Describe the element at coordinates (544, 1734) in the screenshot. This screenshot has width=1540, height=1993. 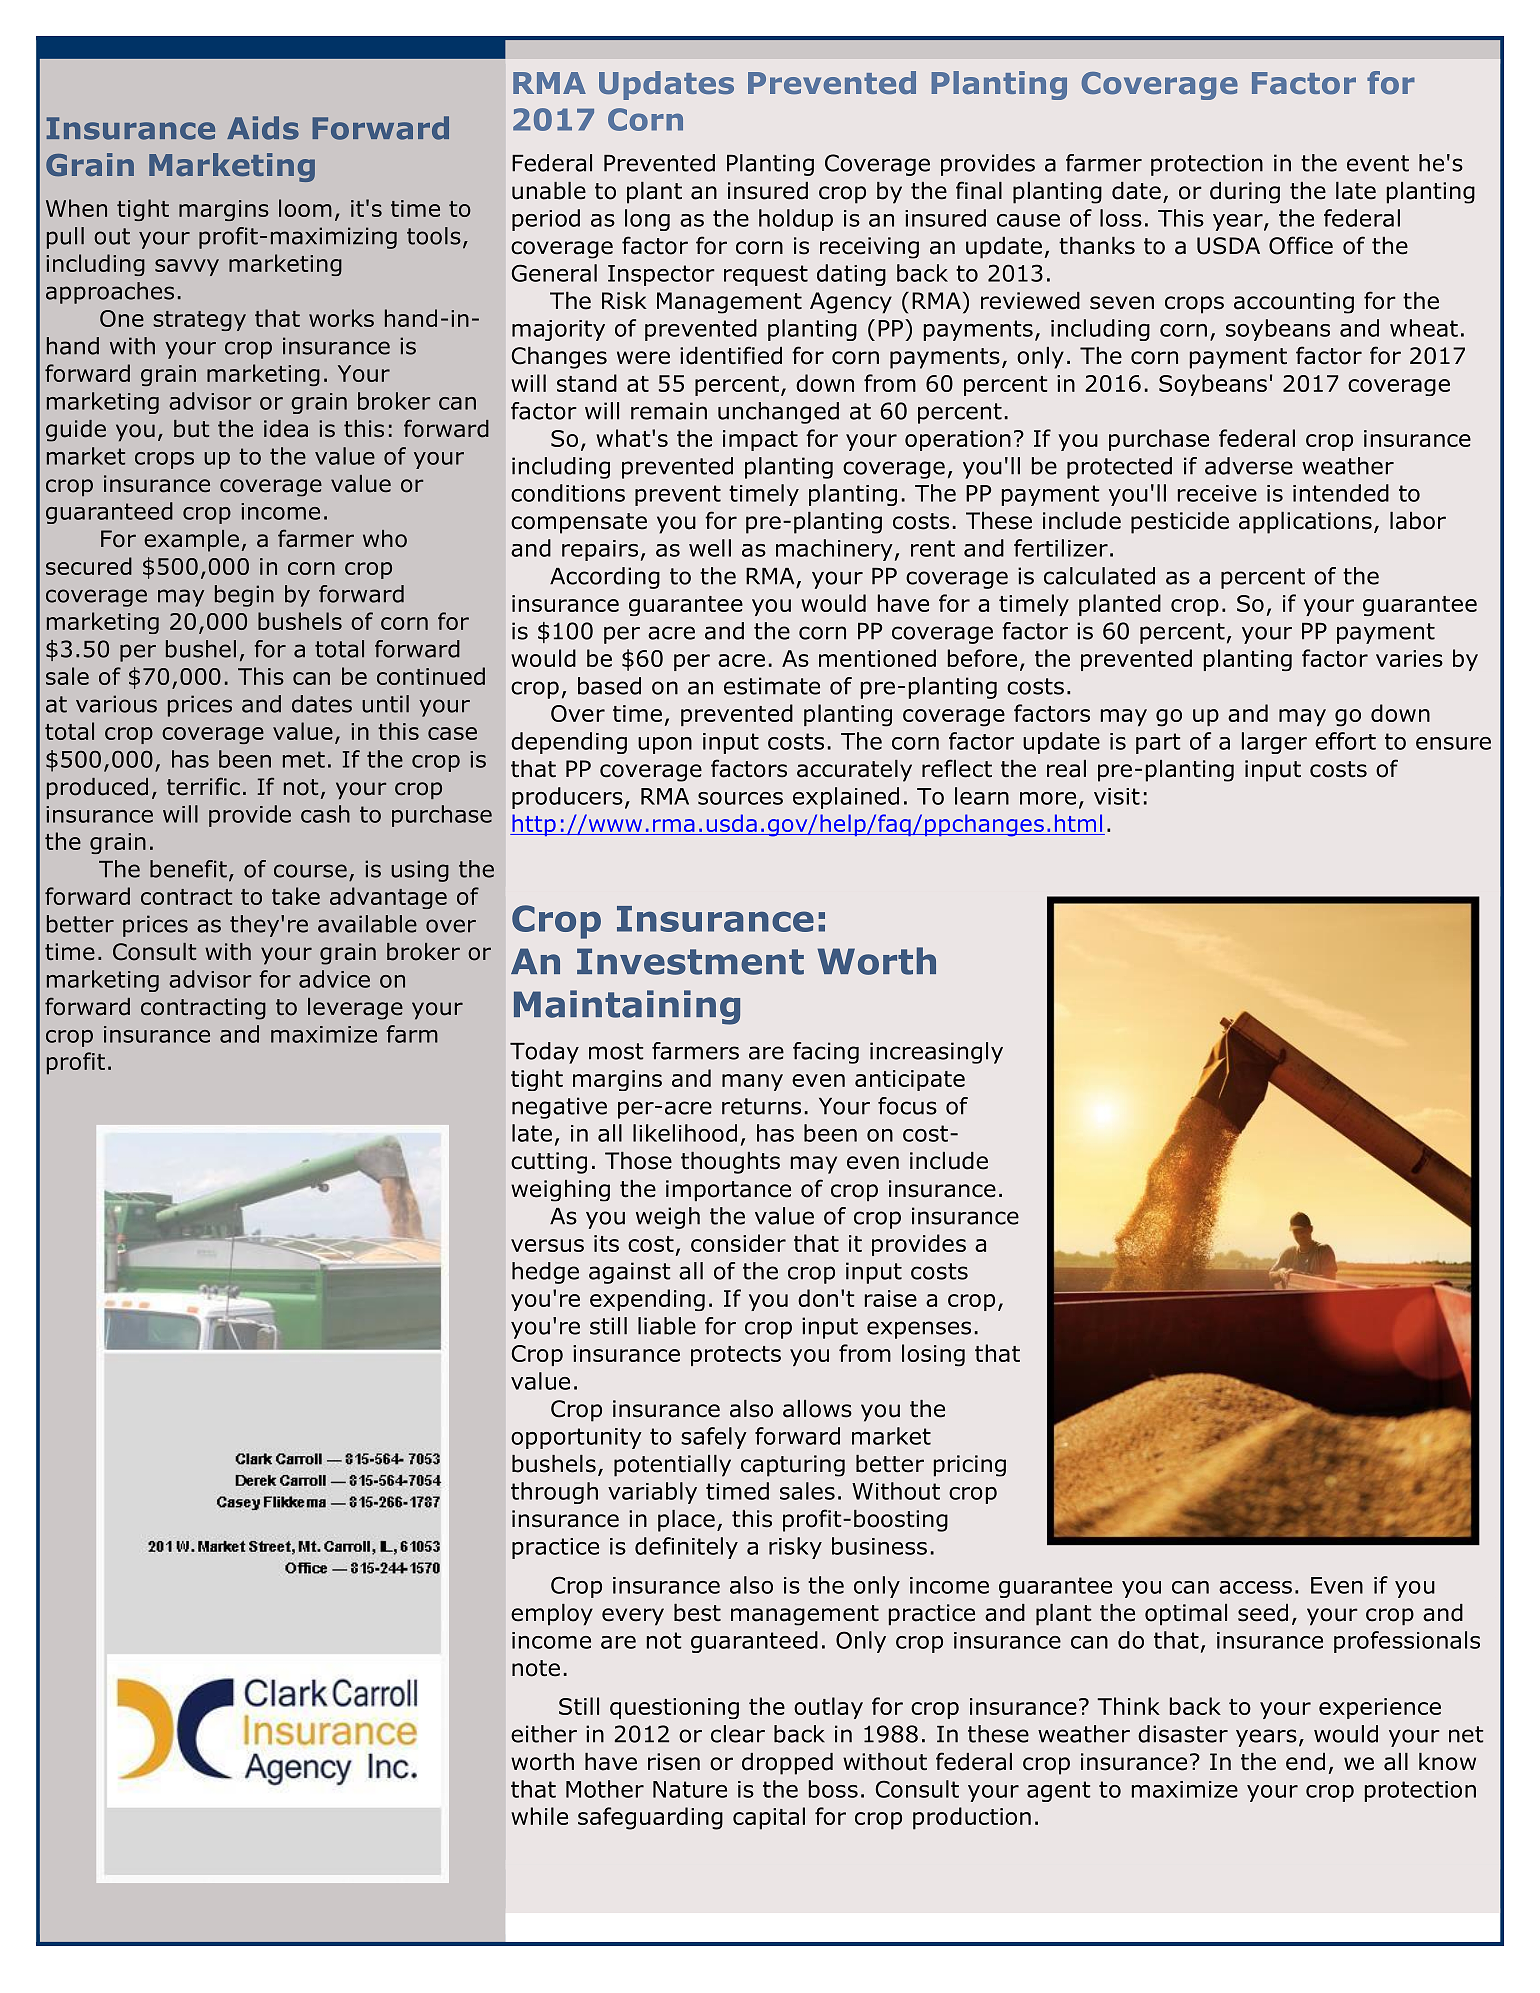
I see `either` at that location.
